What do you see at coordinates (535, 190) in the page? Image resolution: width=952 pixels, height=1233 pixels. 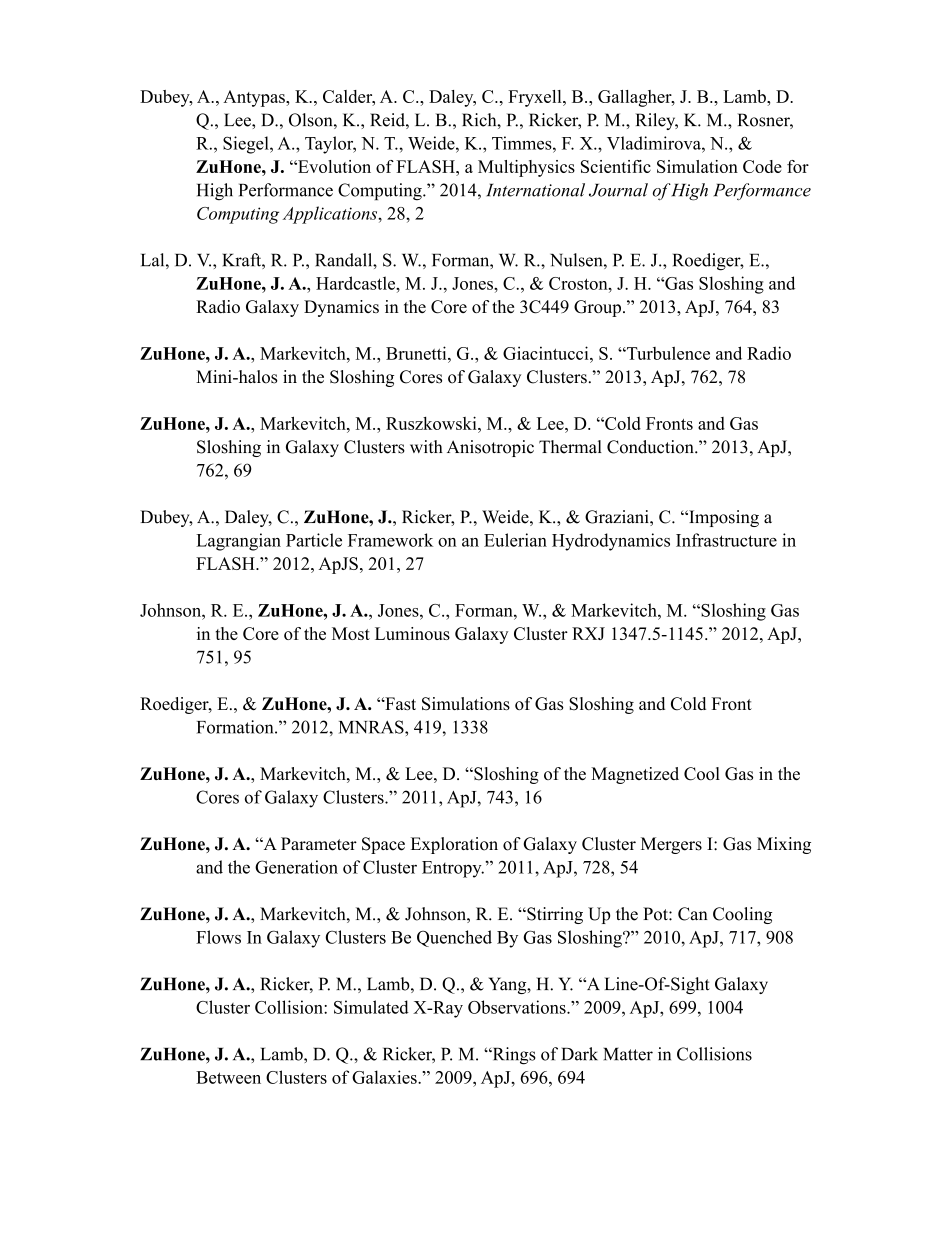 I see `International` at bounding box center [535, 190].
